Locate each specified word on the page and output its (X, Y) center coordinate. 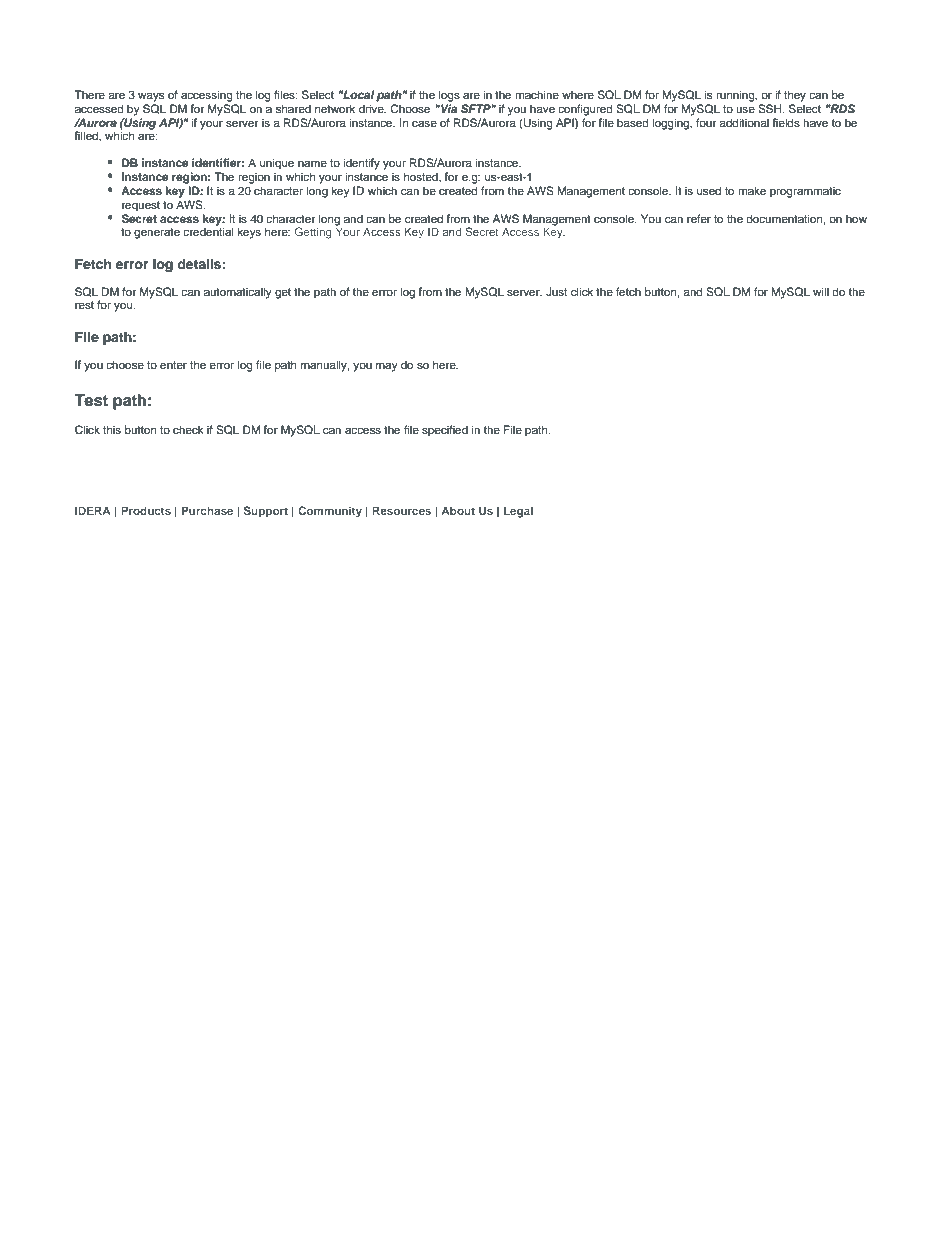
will (821, 291)
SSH (771, 109)
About (458, 510)
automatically (238, 293)
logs (449, 96)
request (141, 206)
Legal (518, 512)
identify (361, 164)
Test (91, 400)
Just (556, 292)
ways (151, 97)
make (752, 190)
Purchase (207, 510)
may (387, 367)
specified (445, 431)
